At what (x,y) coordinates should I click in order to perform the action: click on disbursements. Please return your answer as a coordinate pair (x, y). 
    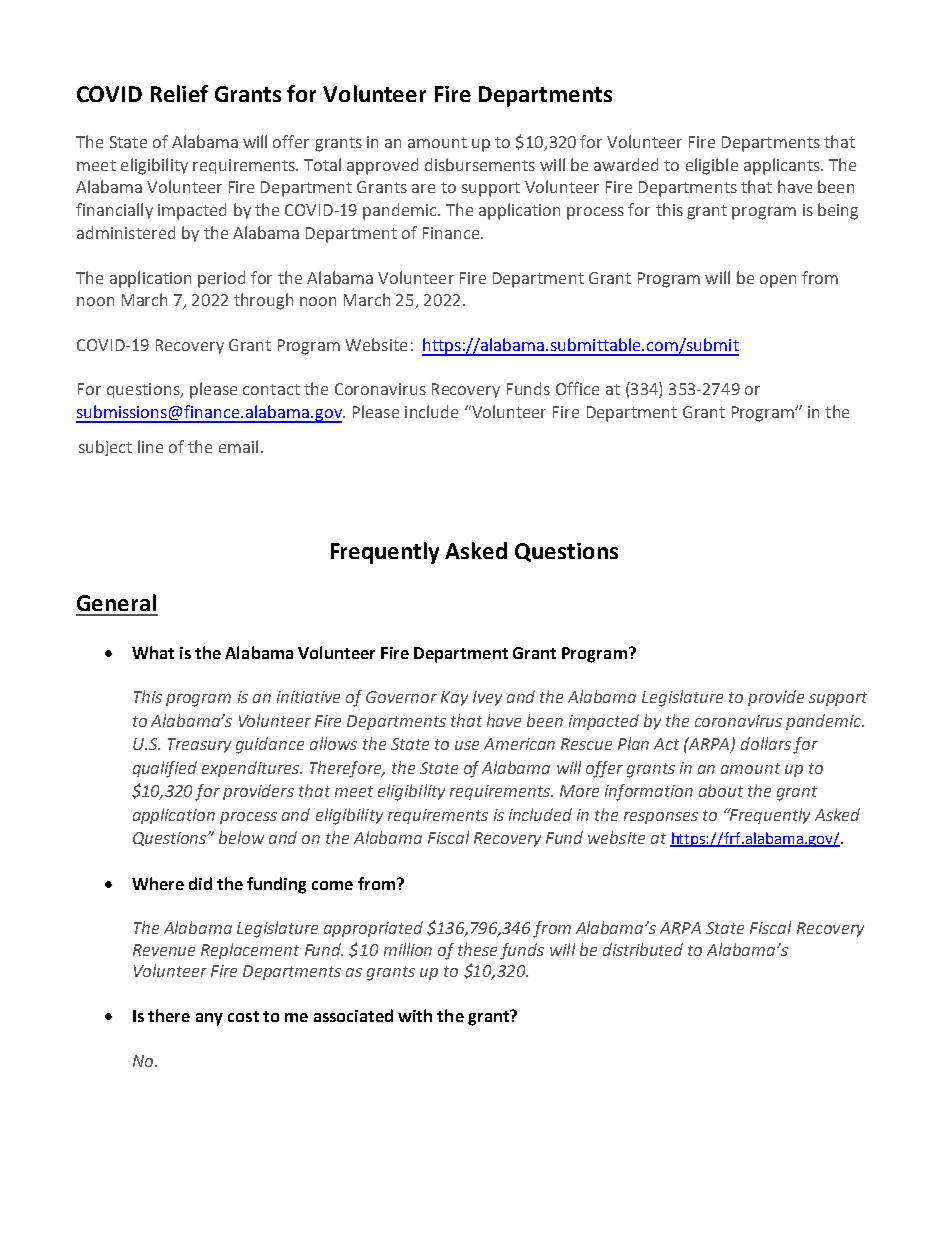
    Looking at the image, I should click on (480, 164).
